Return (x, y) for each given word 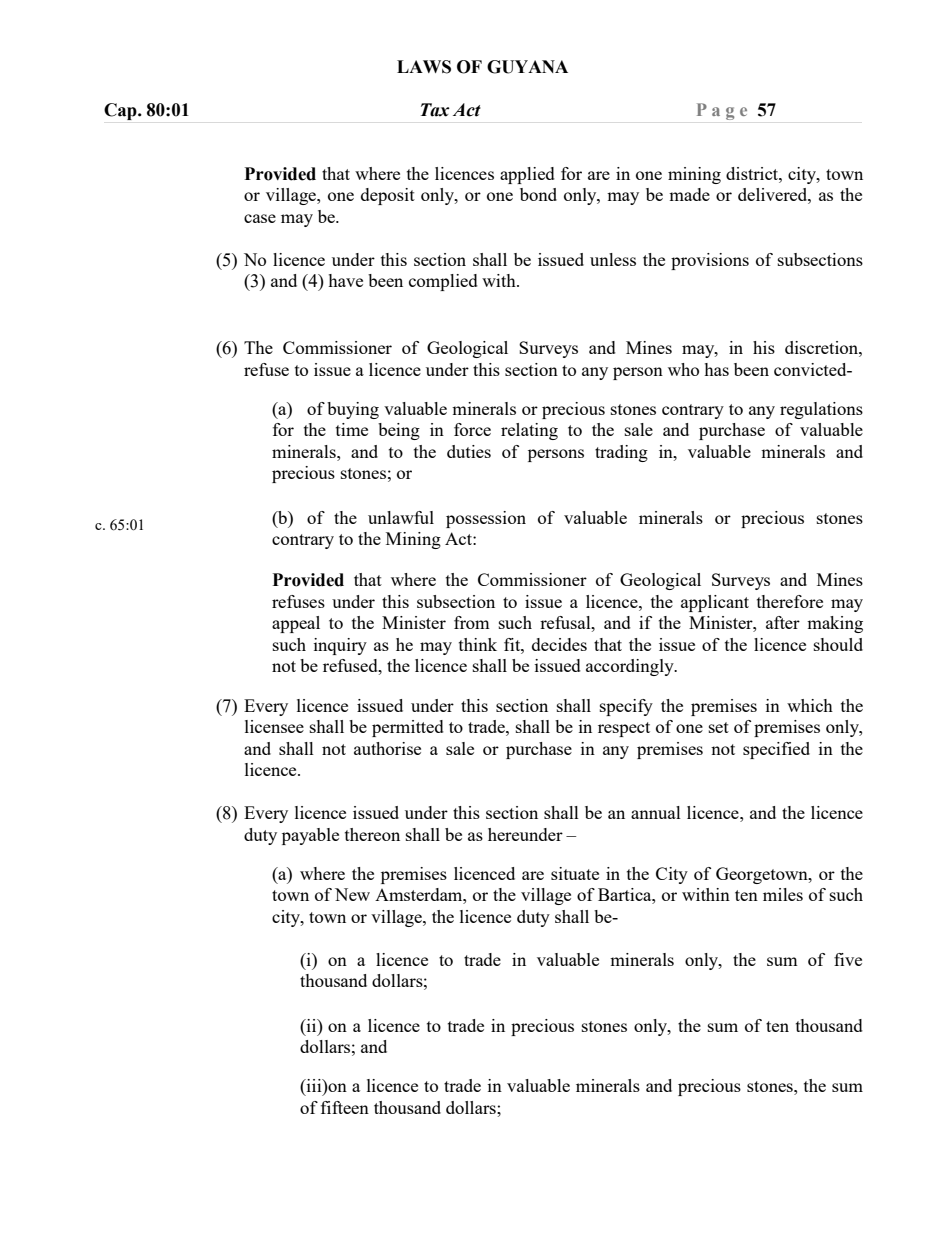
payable (310, 836)
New (352, 894)
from (472, 622)
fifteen (345, 1107)
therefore (790, 601)
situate (575, 873)
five (848, 959)
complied (443, 282)
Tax (435, 110)
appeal (296, 624)
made (689, 194)
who (683, 369)
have (345, 280)
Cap (121, 111)
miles (783, 894)
